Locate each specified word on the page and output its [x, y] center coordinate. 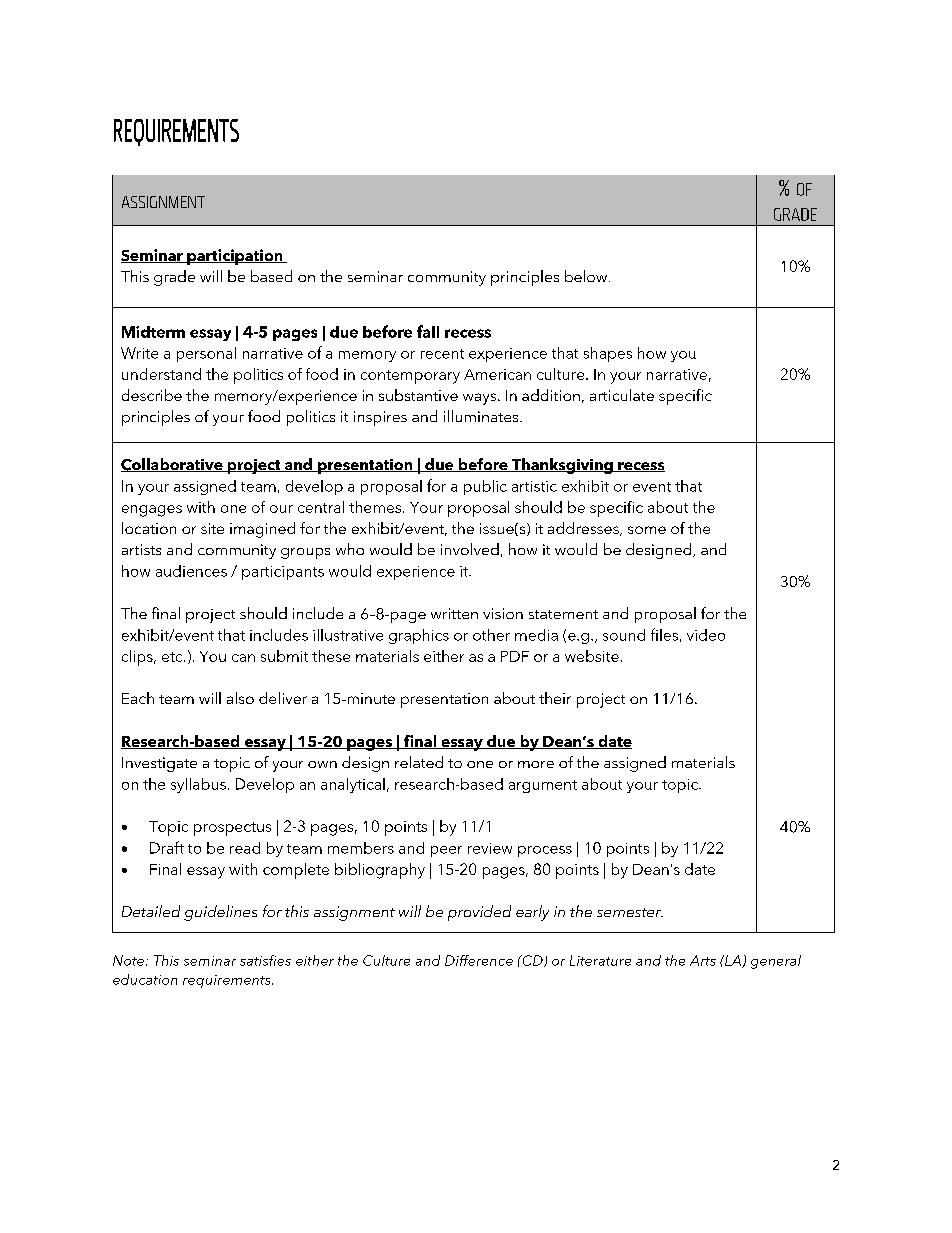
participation [235, 257]
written [454, 613]
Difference [479, 960]
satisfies [265, 960]
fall [428, 331]
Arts [703, 960]
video [706, 635]
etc [173, 657]
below [587, 276]
